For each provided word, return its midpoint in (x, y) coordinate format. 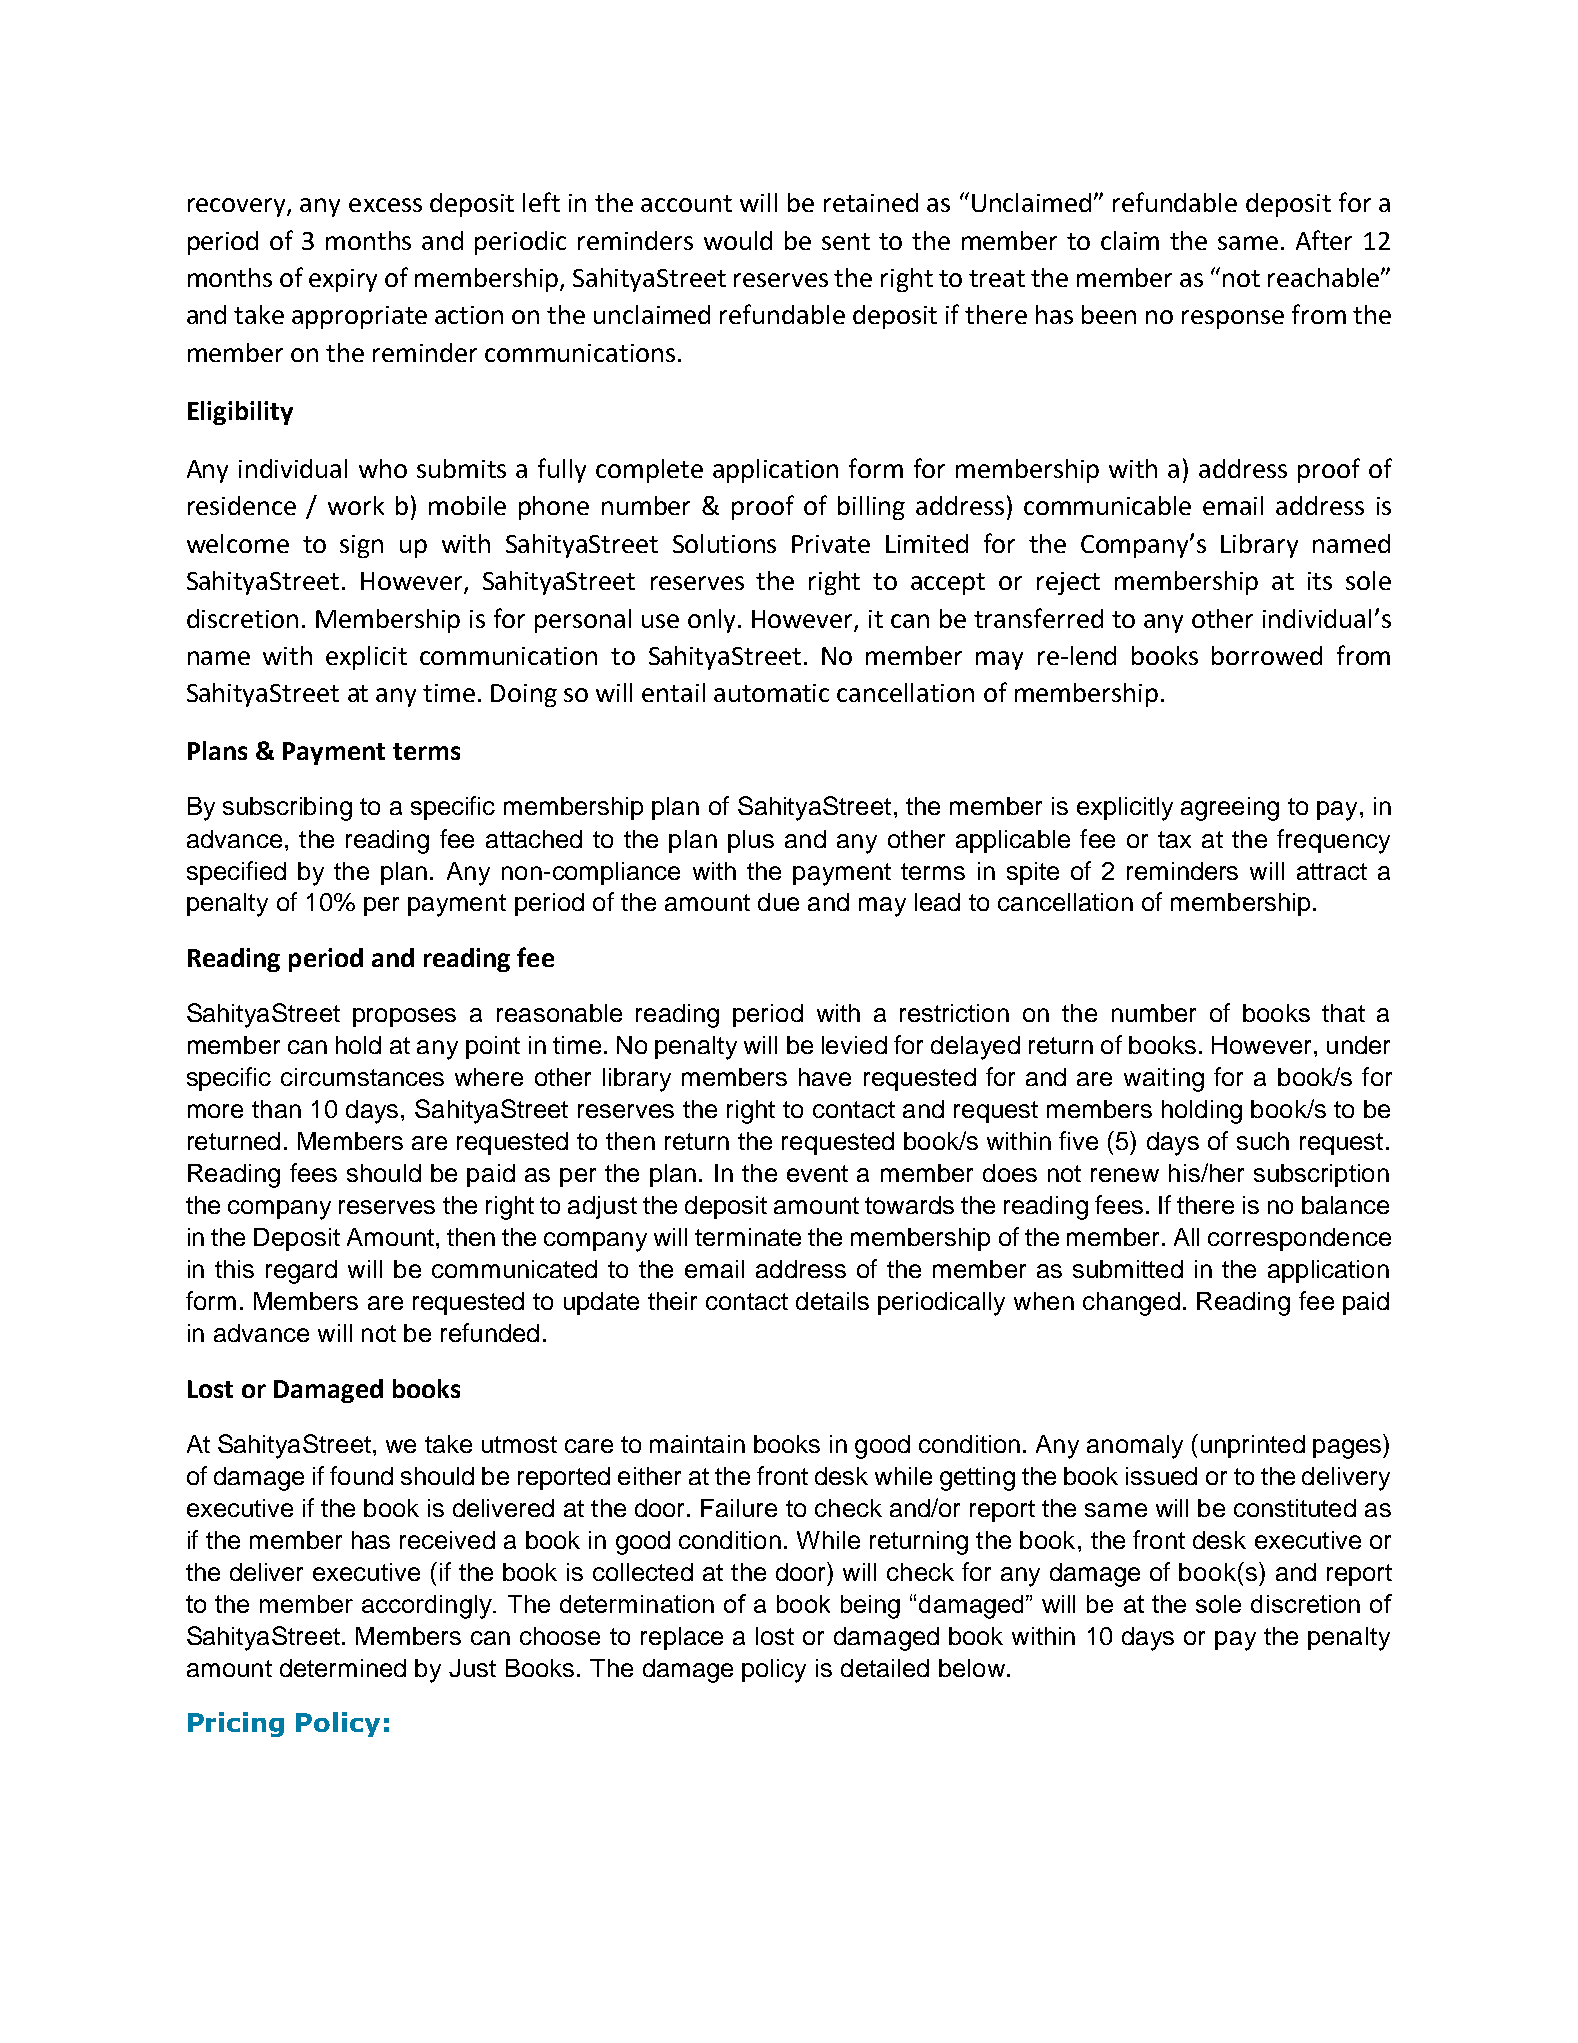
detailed (885, 1668)
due (778, 902)
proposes (404, 1017)
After (1324, 240)
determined (343, 1668)
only (711, 621)
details (832, 1301)
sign (361, 546)
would (738, 240)
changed (1131, 1304)
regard (301, 1272)
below (972, 1668)
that (1343, 1013)
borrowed (1267, 655)
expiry (343, 280)
